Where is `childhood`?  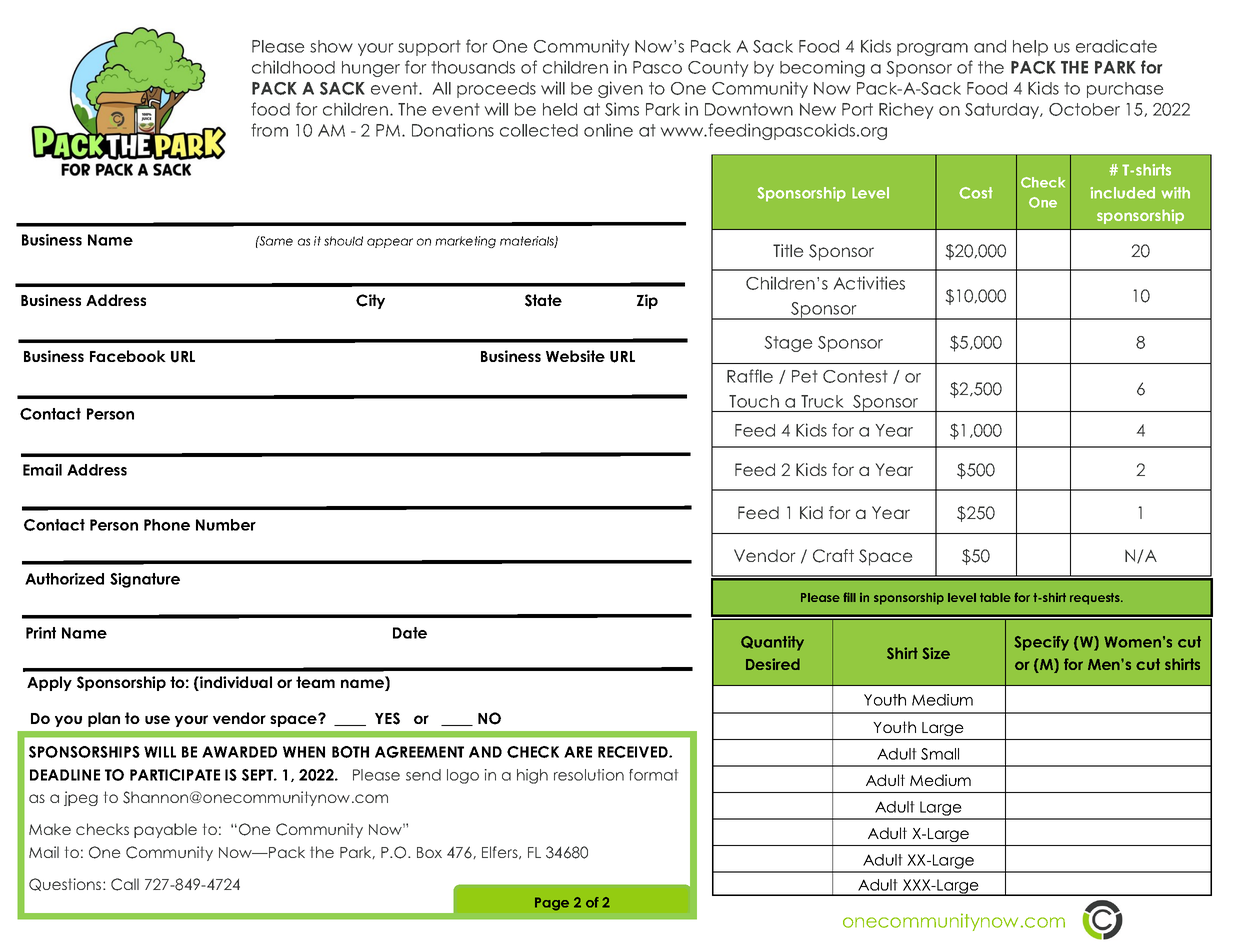
childhood is located at coordinates (293, 67).
